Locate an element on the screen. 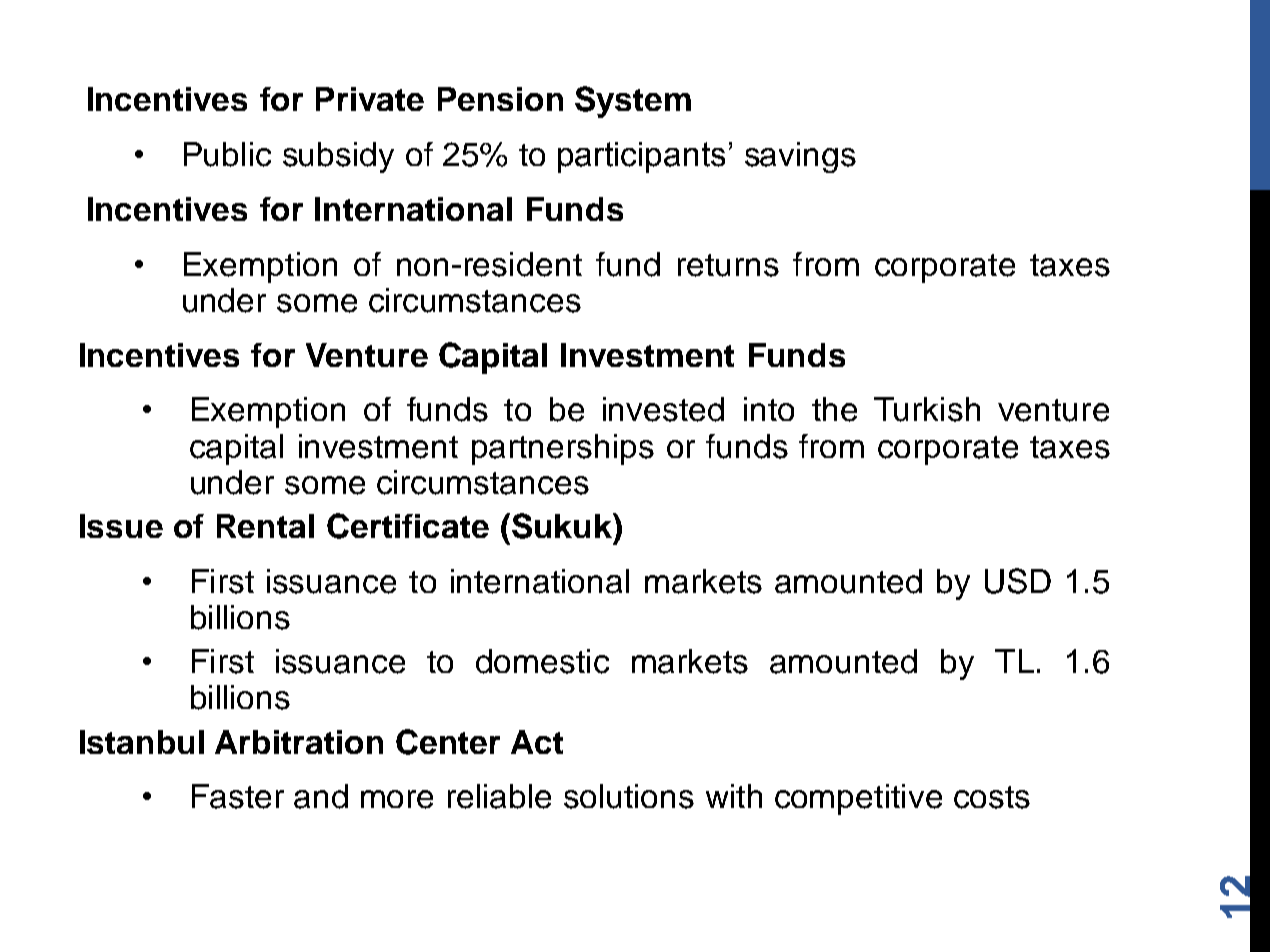 Image resolution: width=1270 pixels, height=952 pixels. Public is located at coordinates (227, 154).
